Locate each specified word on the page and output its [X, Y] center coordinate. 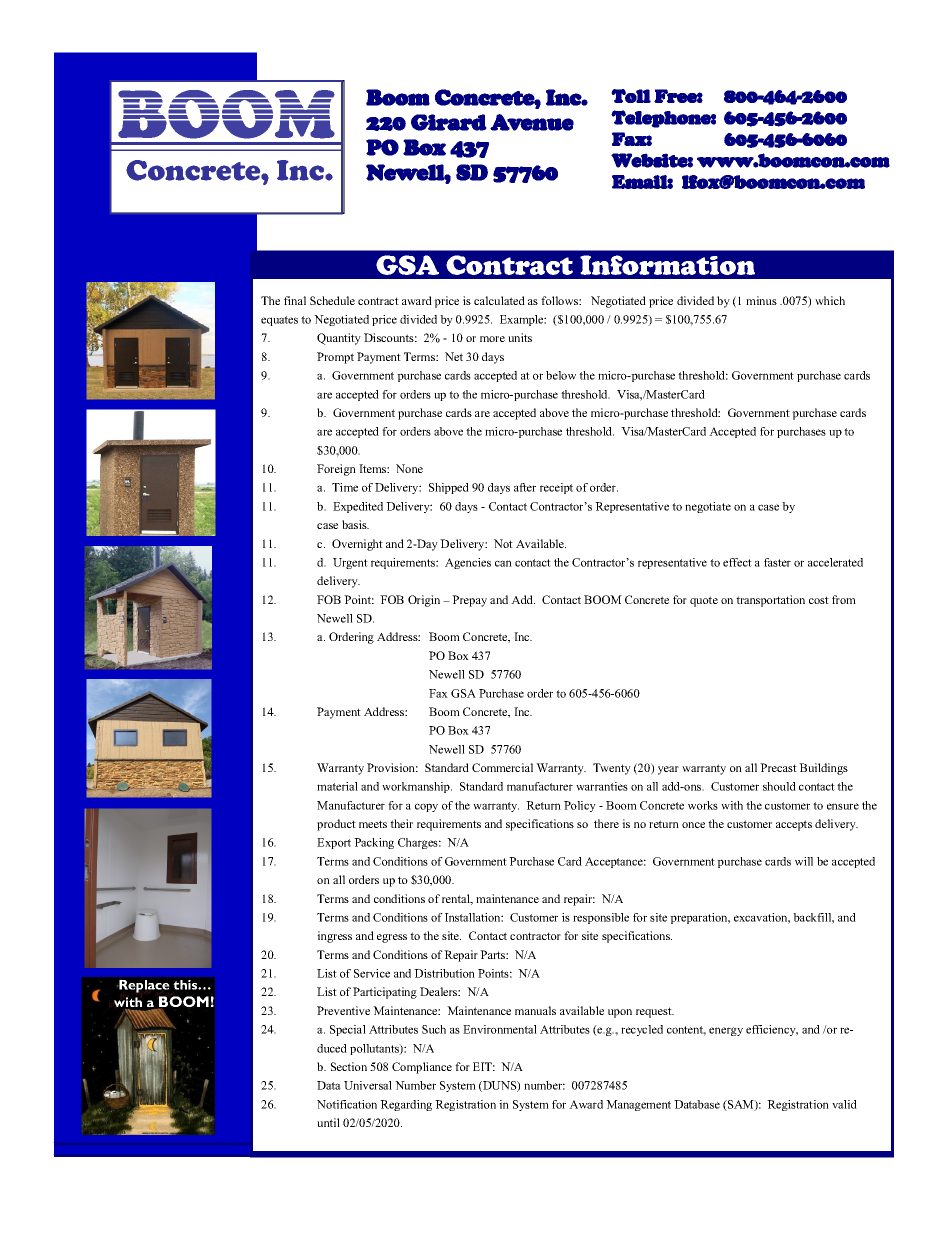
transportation [770, 601]
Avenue [532, 122]
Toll [631, 96]
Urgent [350, 563]
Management [638, 1105]
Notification [347, 1104]
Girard [449, 122]
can [503, 563]
